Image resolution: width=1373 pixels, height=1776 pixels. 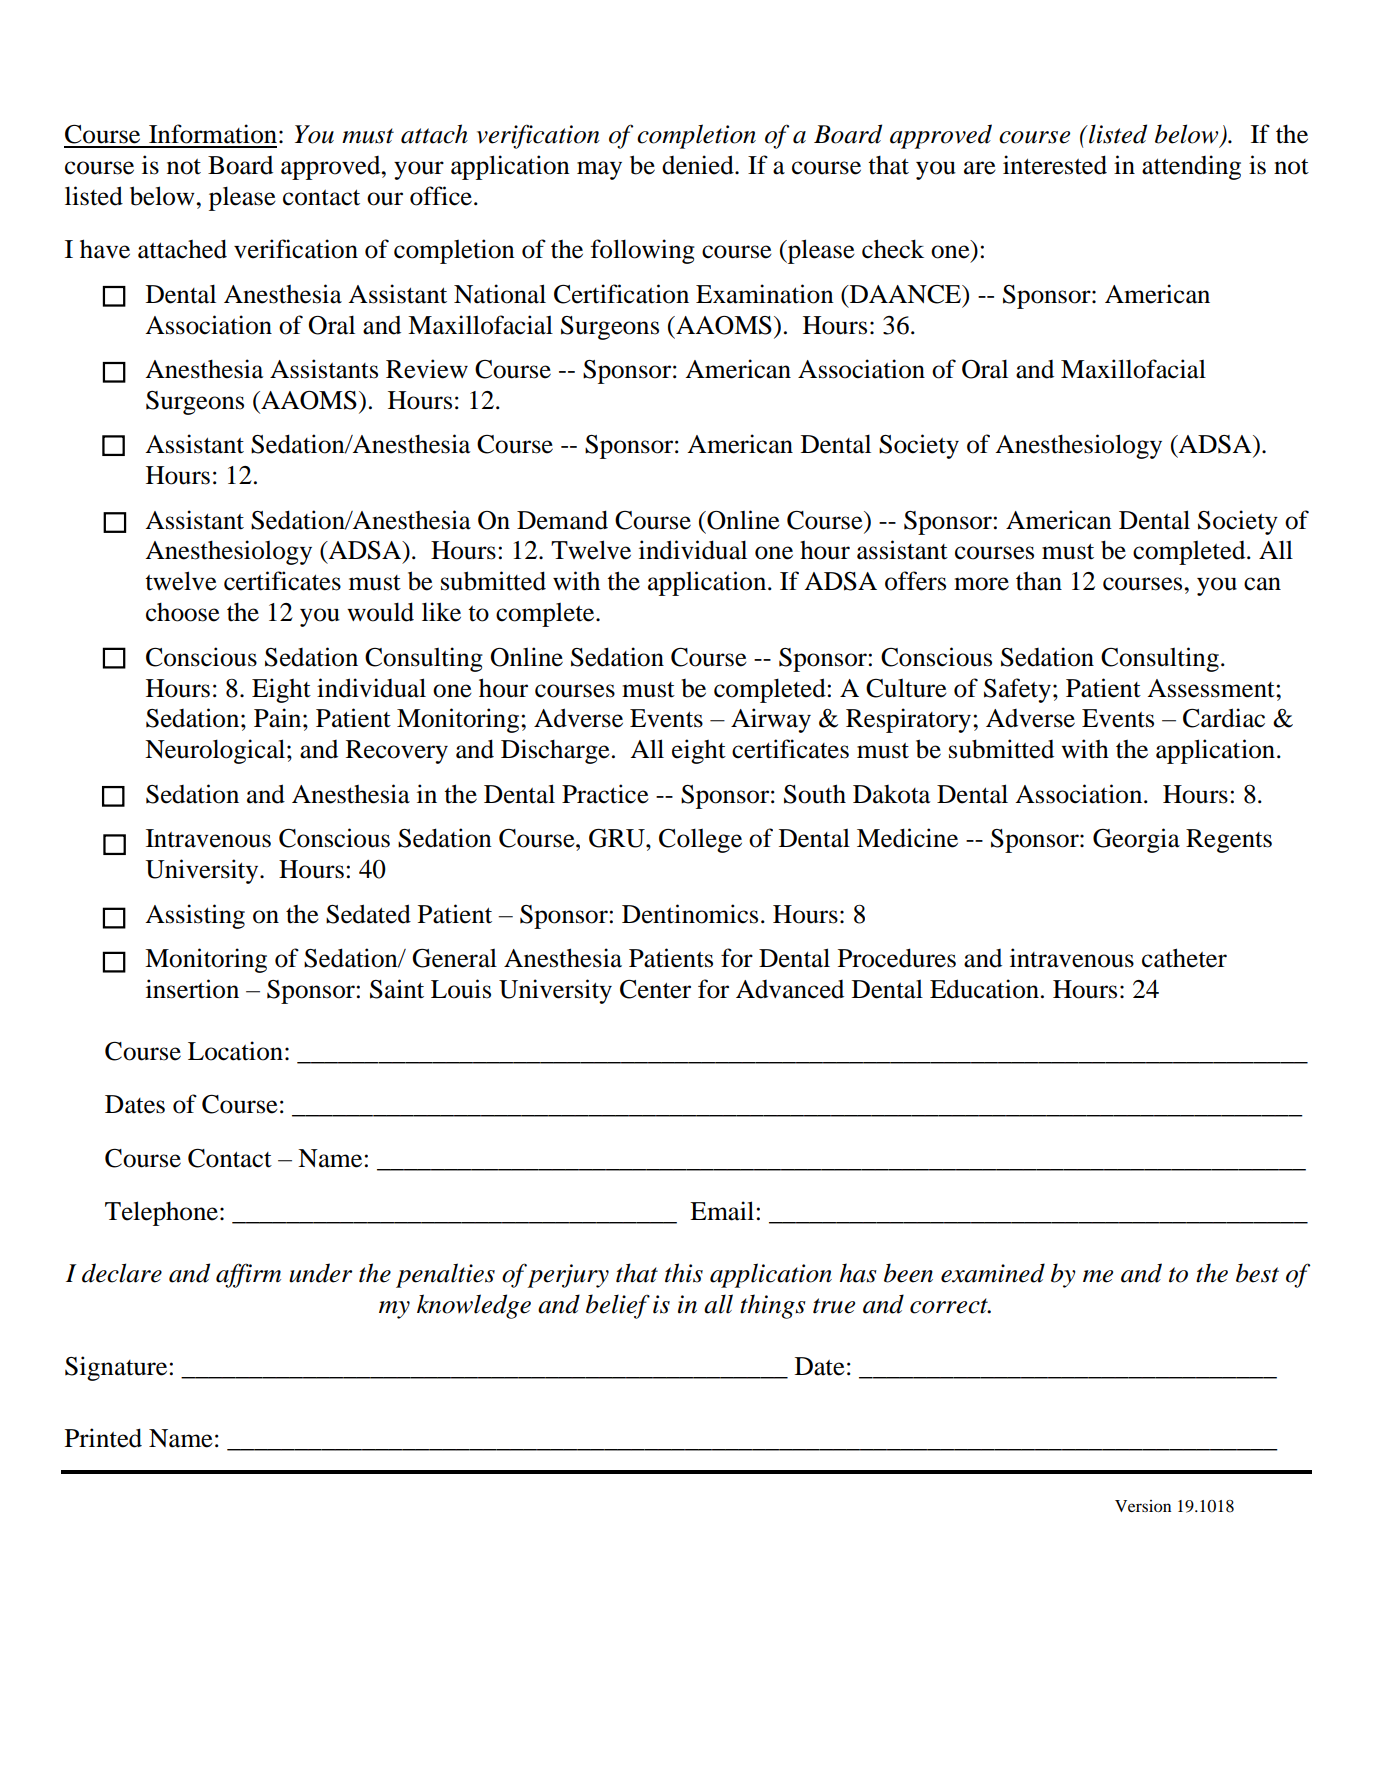 I want to click on Printed, so click(x=103, y=1438).
